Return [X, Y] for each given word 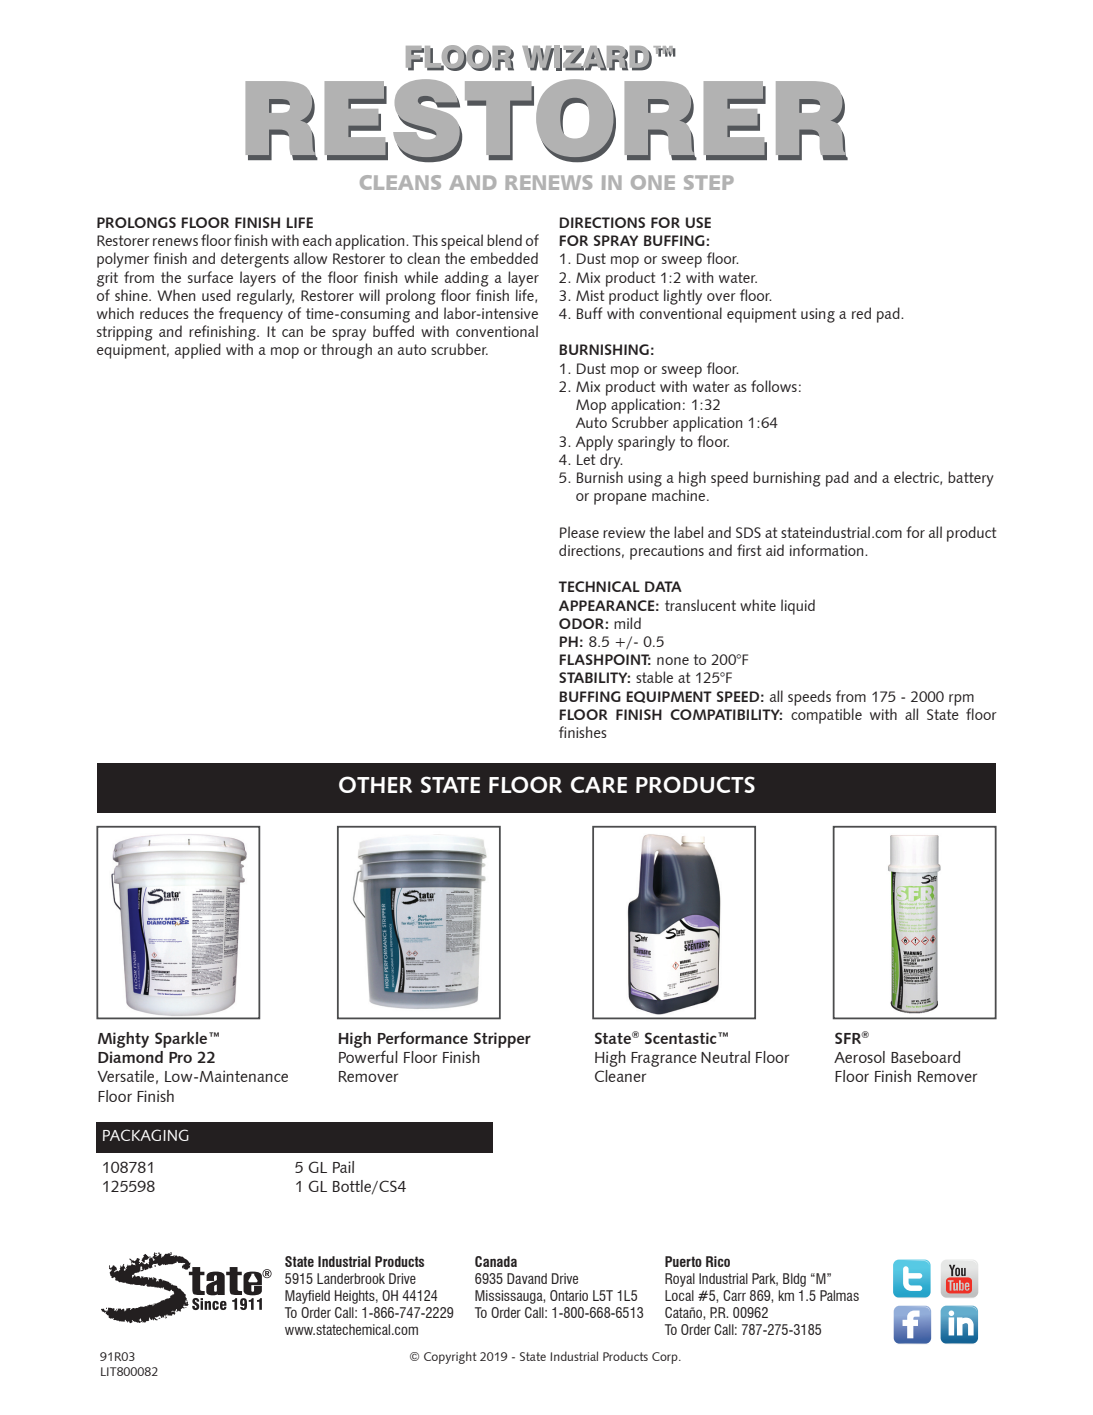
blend [504, 240]
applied [198, 351]
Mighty [123, 1040]
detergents [255, 260]
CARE [599, 784]
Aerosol [859, 1057]
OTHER [375, 784]
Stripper [502, 1040]
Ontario [569, 1295]
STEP [709, 182]
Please [579, 532]
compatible [826, 716]
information [828, 550]
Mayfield [307, 1297]
